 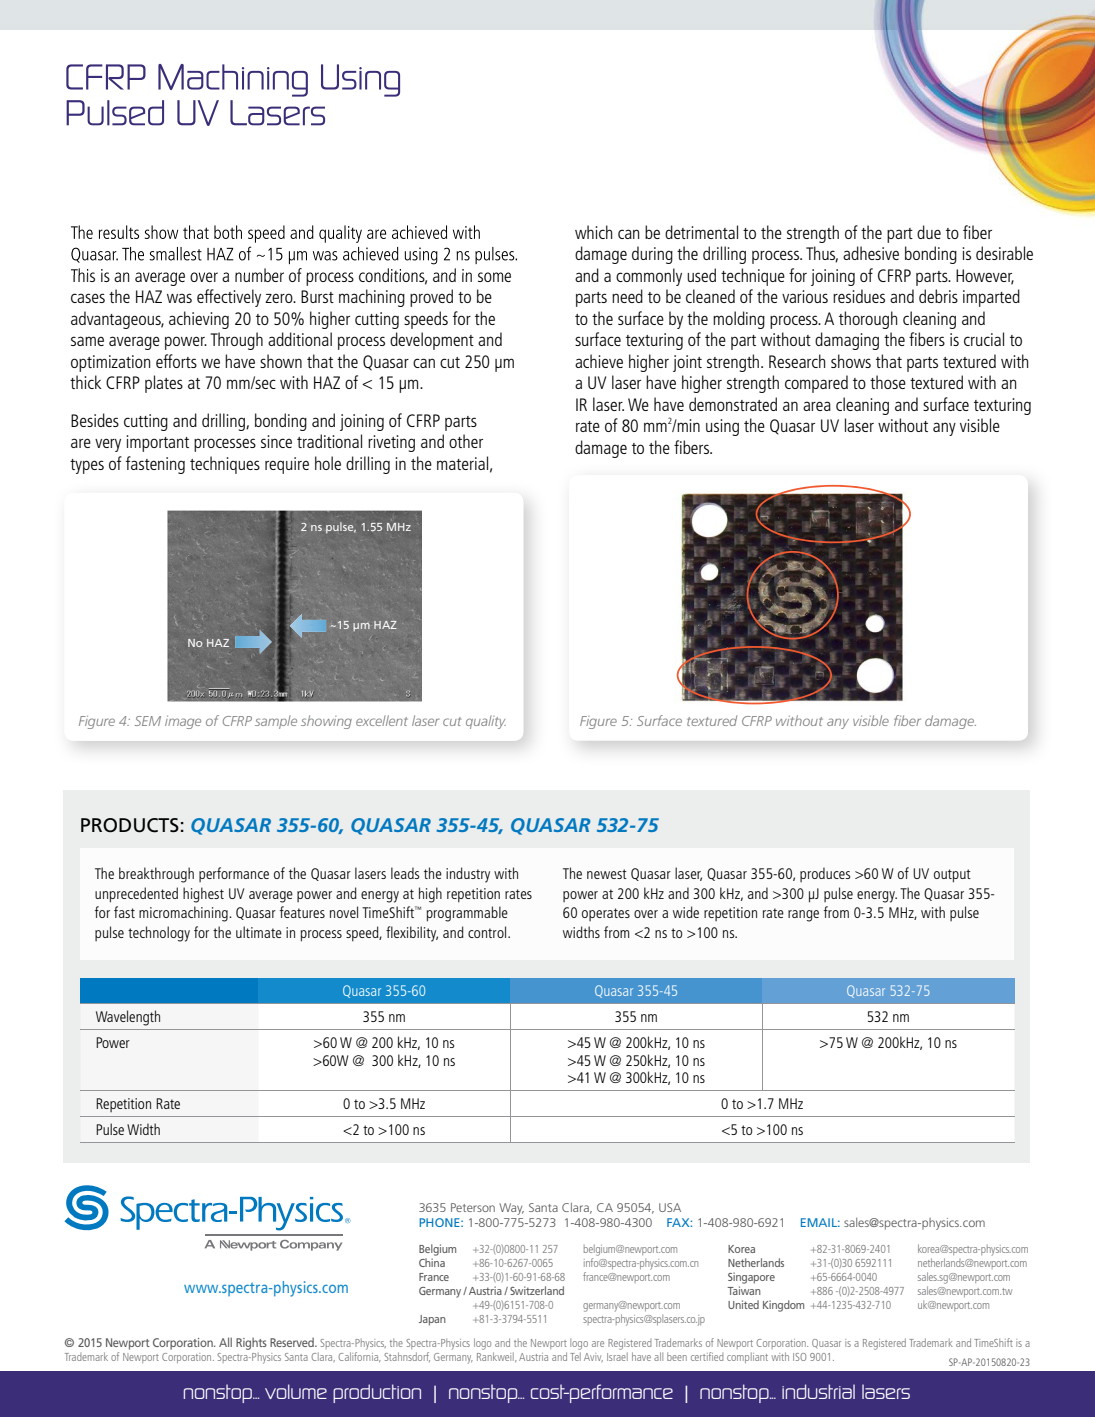 What do you see at coordinates (183, 722) in the document?
I see `image` at bounding box center [183, 722].
